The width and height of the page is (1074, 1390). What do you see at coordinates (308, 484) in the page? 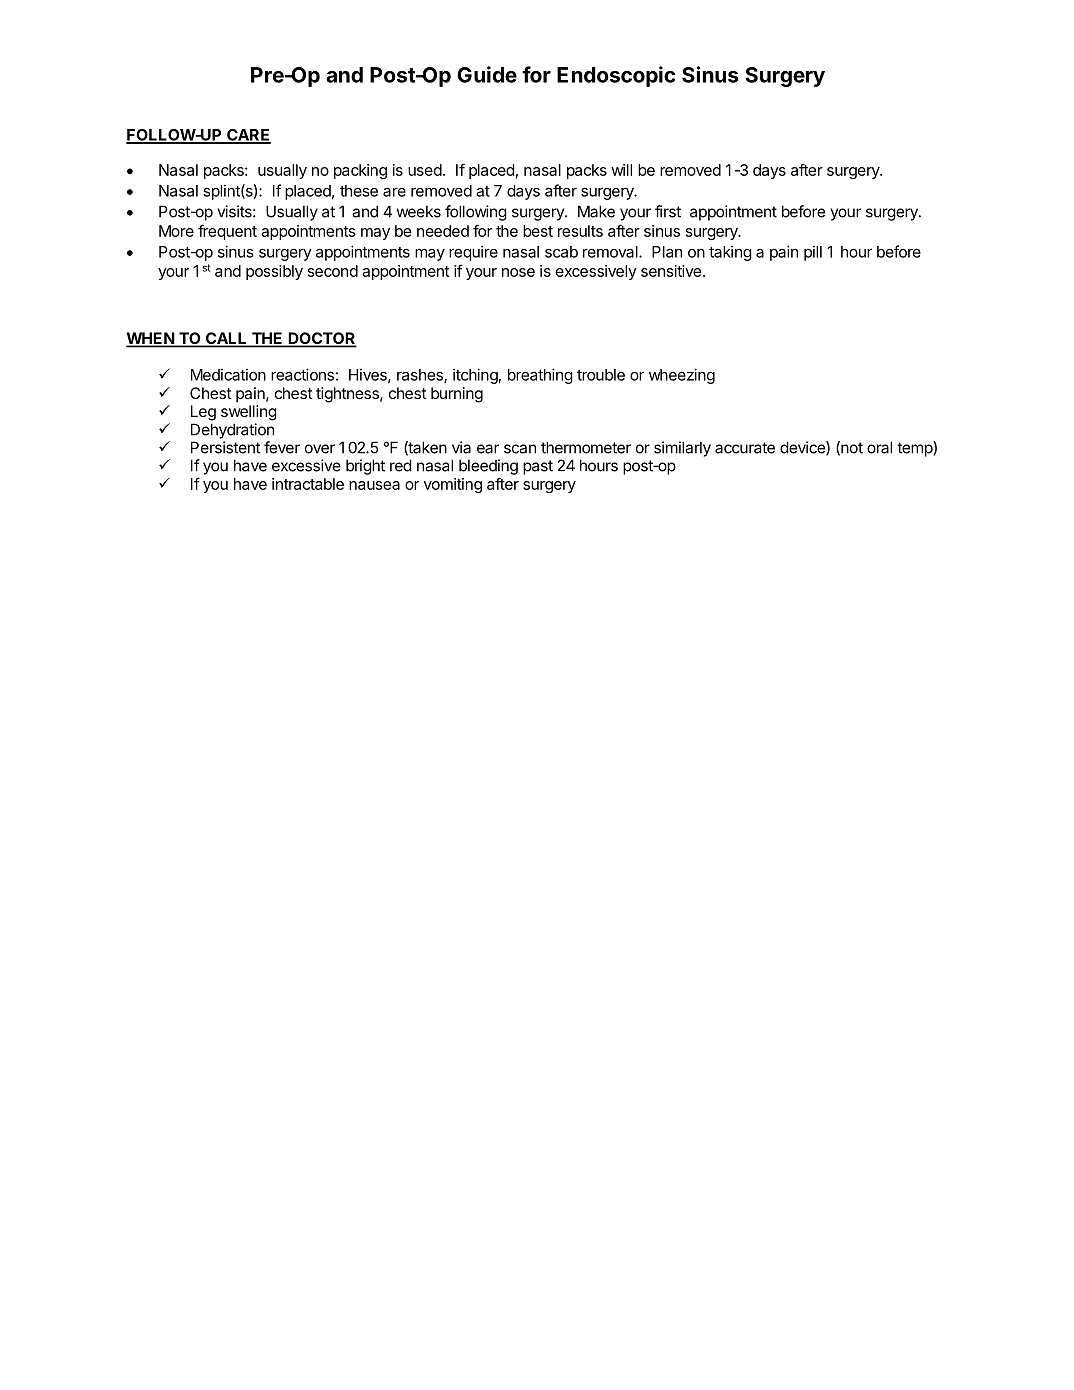
I see `intractable` at bounding box center [308, 484].
